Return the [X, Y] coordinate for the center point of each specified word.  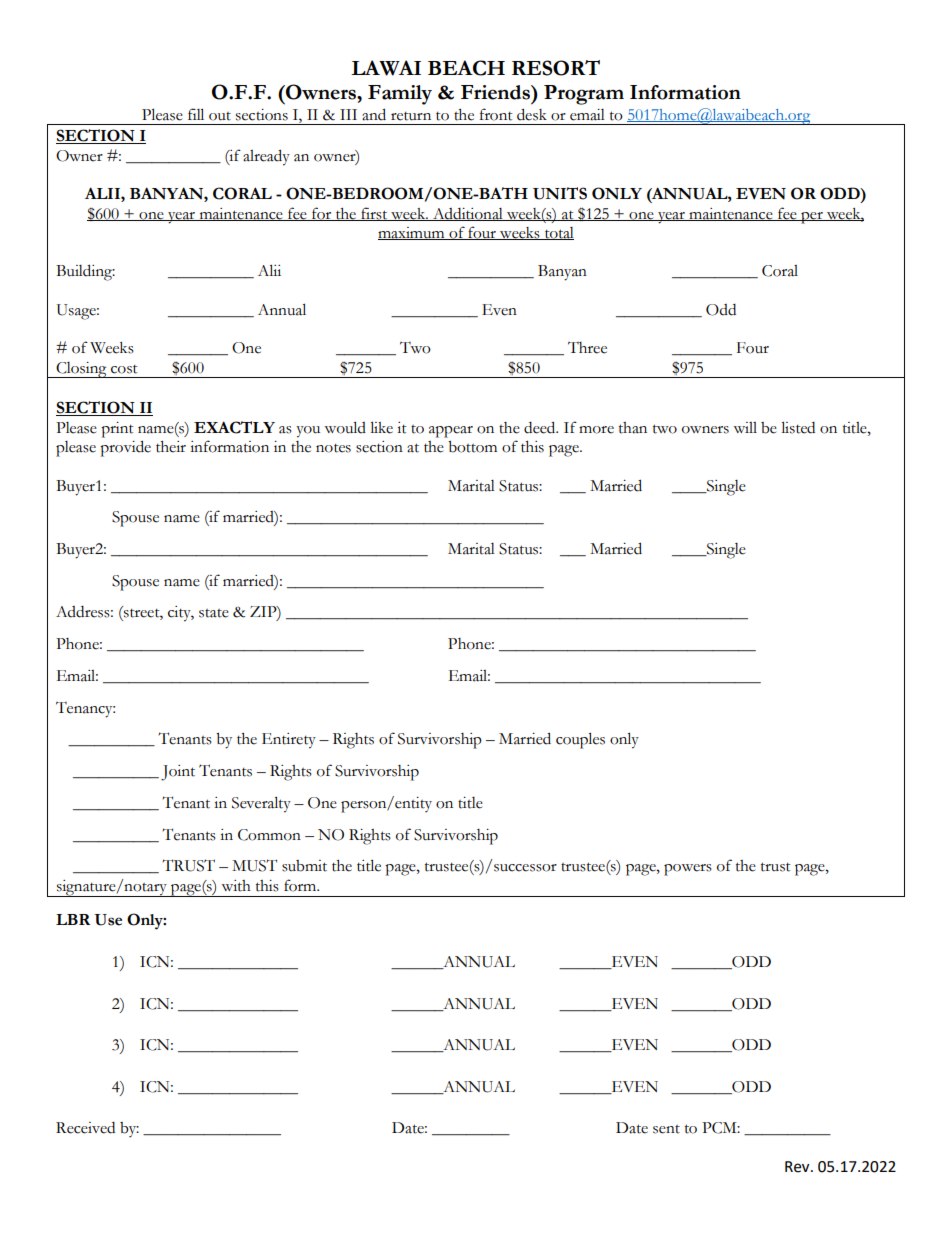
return [411, 116]
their [171, 447]
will [745, 427]
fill [196, 114]
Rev [798, 1167]
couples [580, 740]
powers [688, 870]
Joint [178, 773]
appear [451, 432]
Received [85, 1128]
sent [666, 1129]
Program [584, 95]
